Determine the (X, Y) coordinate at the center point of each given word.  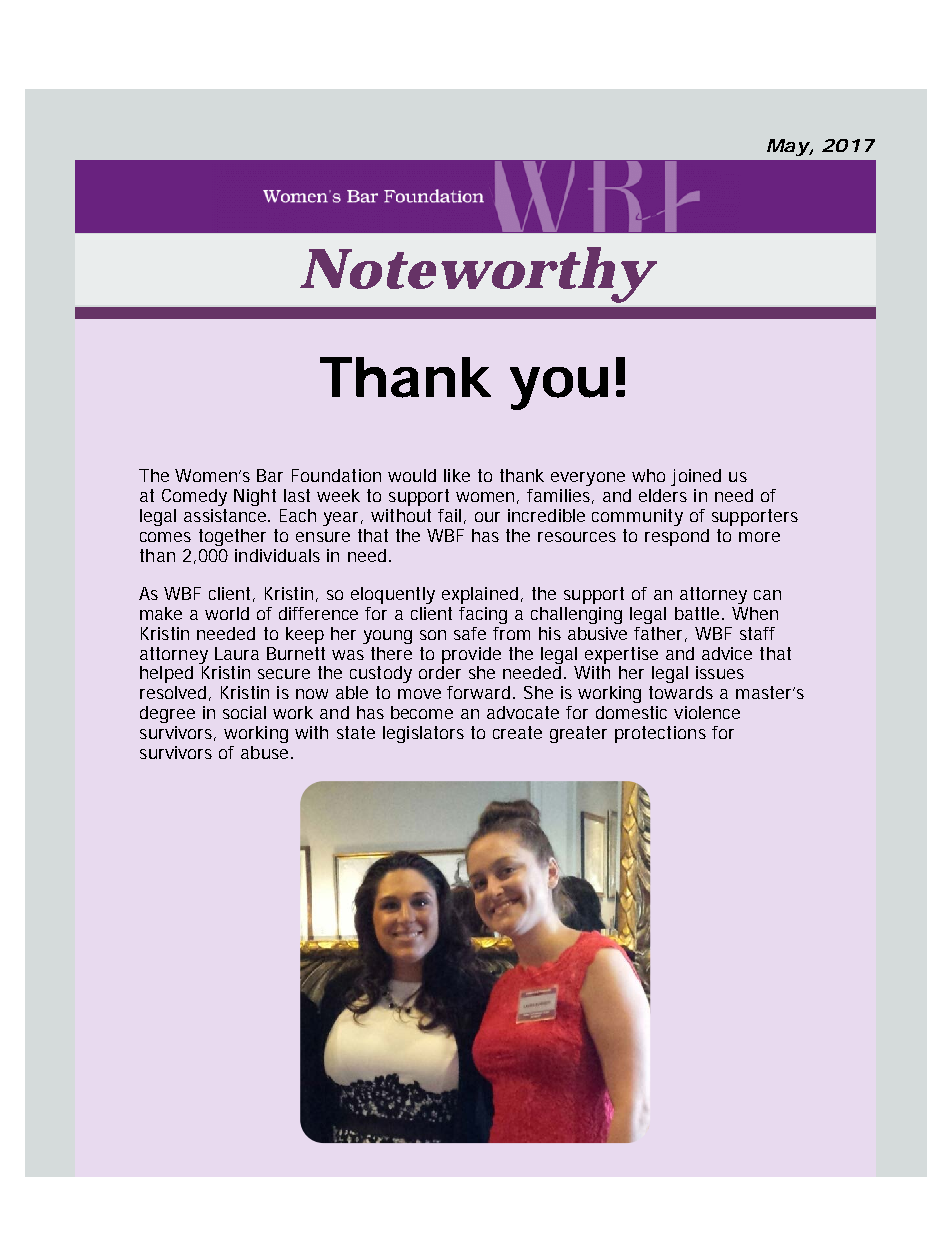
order (440, 672)
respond (677, 537)
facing (483, 615)
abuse (266, 752)
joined (696, 477)
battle (699, 613)
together (232, 537)
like (457, 475)
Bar (270, 475)
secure (284, 674)
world (227, 613)
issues (720, 672)
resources (577, 537)
